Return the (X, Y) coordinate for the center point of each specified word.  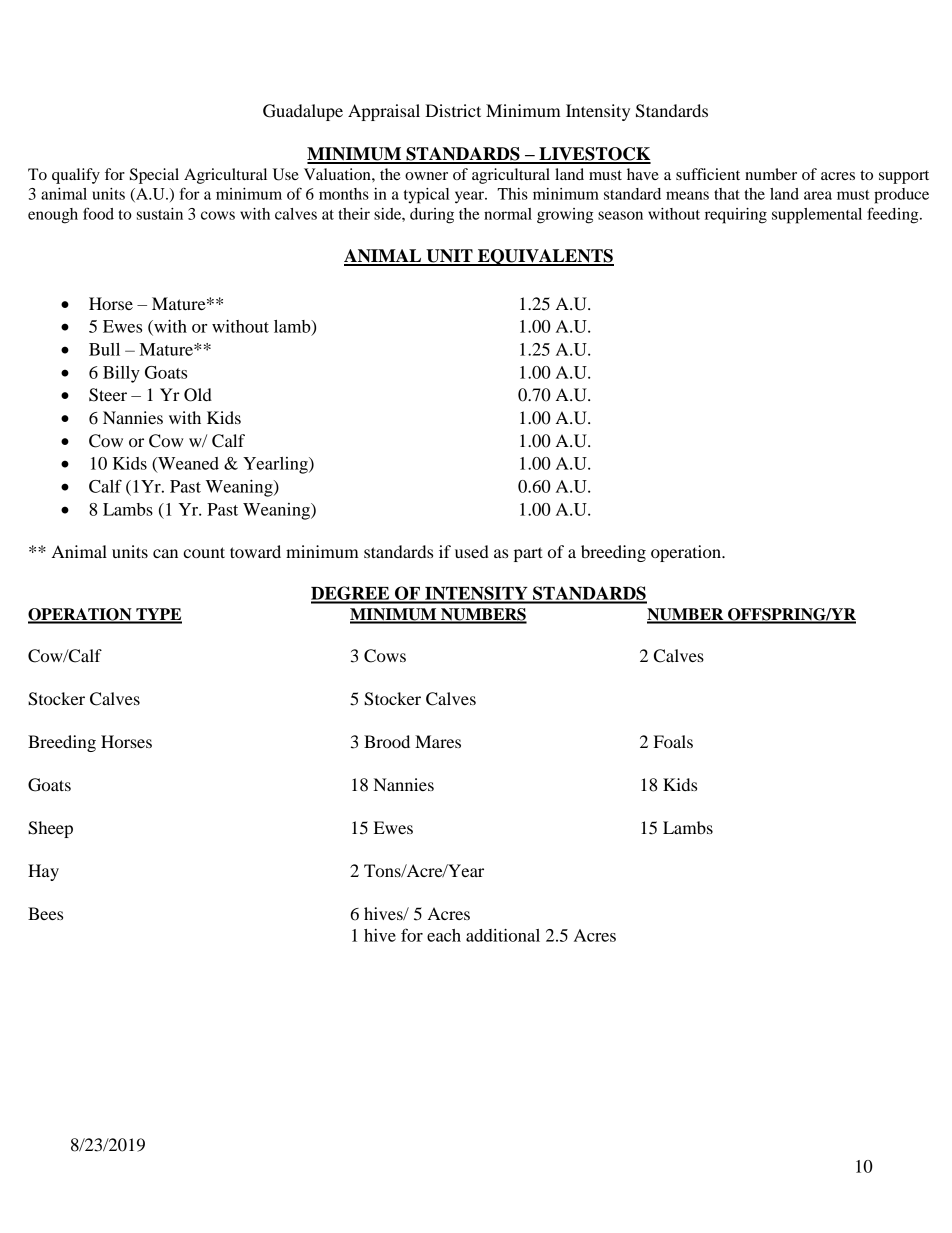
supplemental (817, 216)
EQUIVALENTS (545, 257)
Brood (387, 741)
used (472, 551)
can (165, 553)
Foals (673, 741)
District (453, 110)
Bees (45, 913)
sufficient (708, 174)
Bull (104, 349)
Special (154, 176)
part (528, 554)
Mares (438, 741)
